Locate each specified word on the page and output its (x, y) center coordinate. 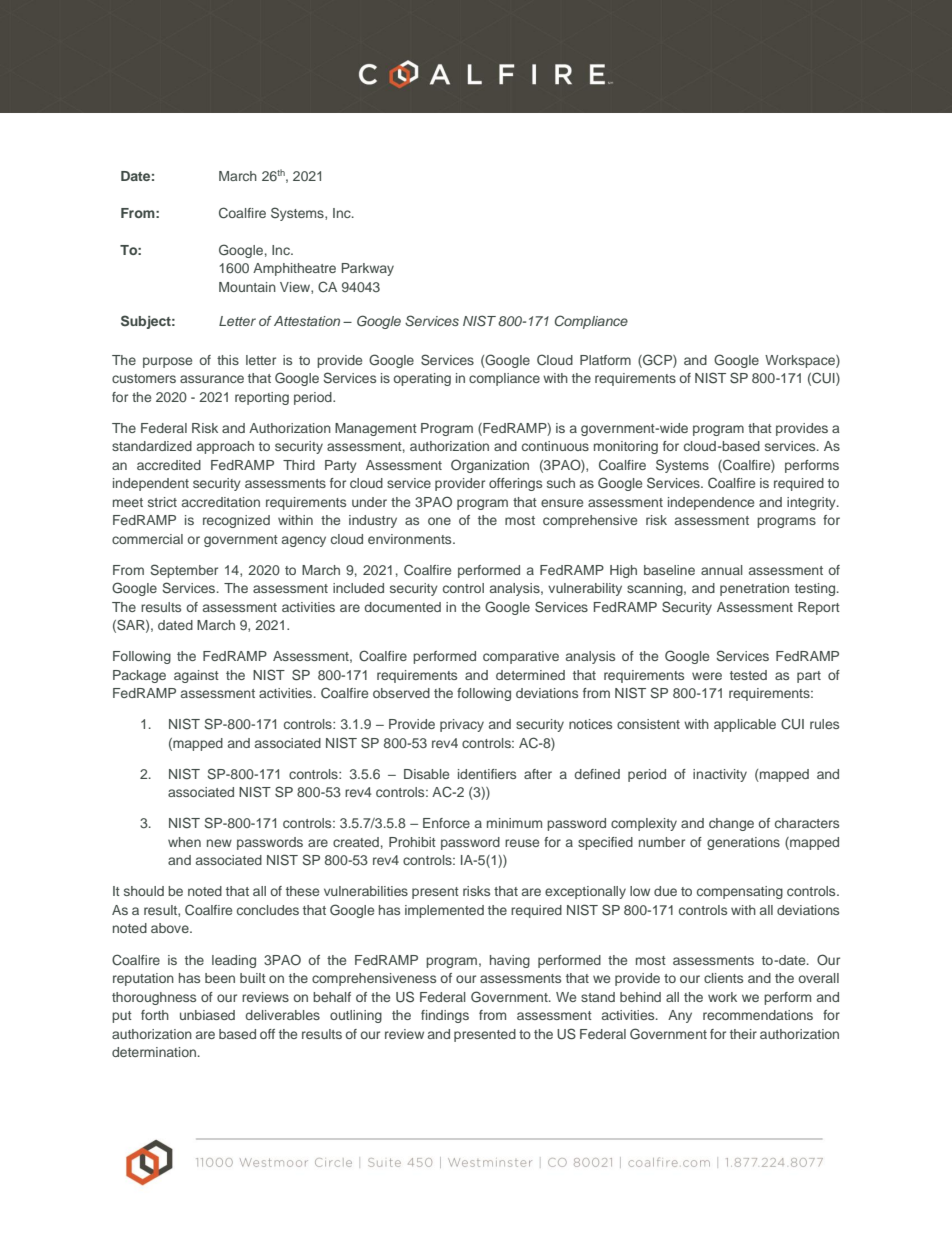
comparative (521, 657)
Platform (605, 360)
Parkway (368, 269)
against (196, 676)
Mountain (247, 287)
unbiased (207, 1015)
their (743, 1034)
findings (445, 1016)
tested (748, 675)
